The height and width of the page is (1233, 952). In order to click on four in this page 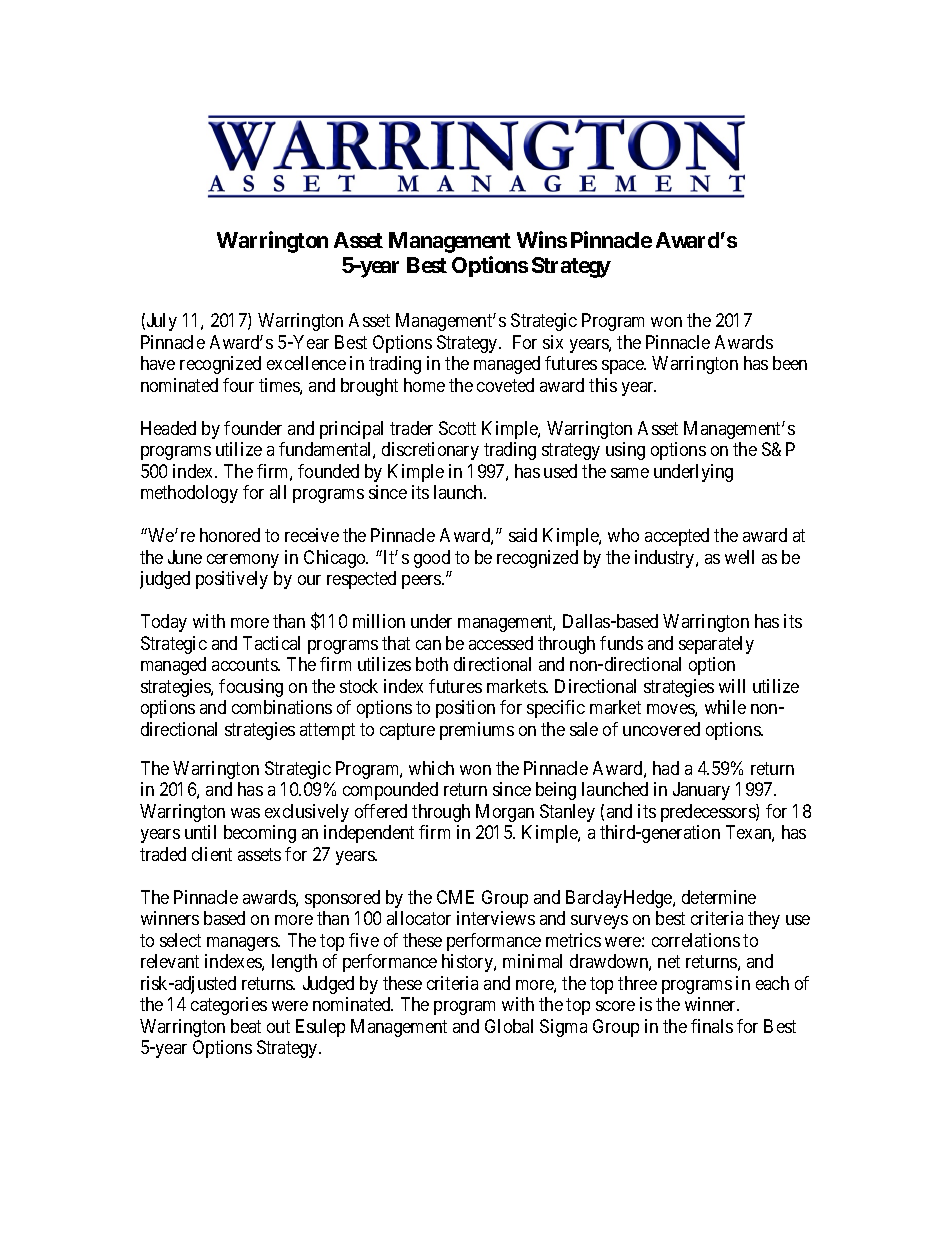, I will do `click(238, 385)`.
